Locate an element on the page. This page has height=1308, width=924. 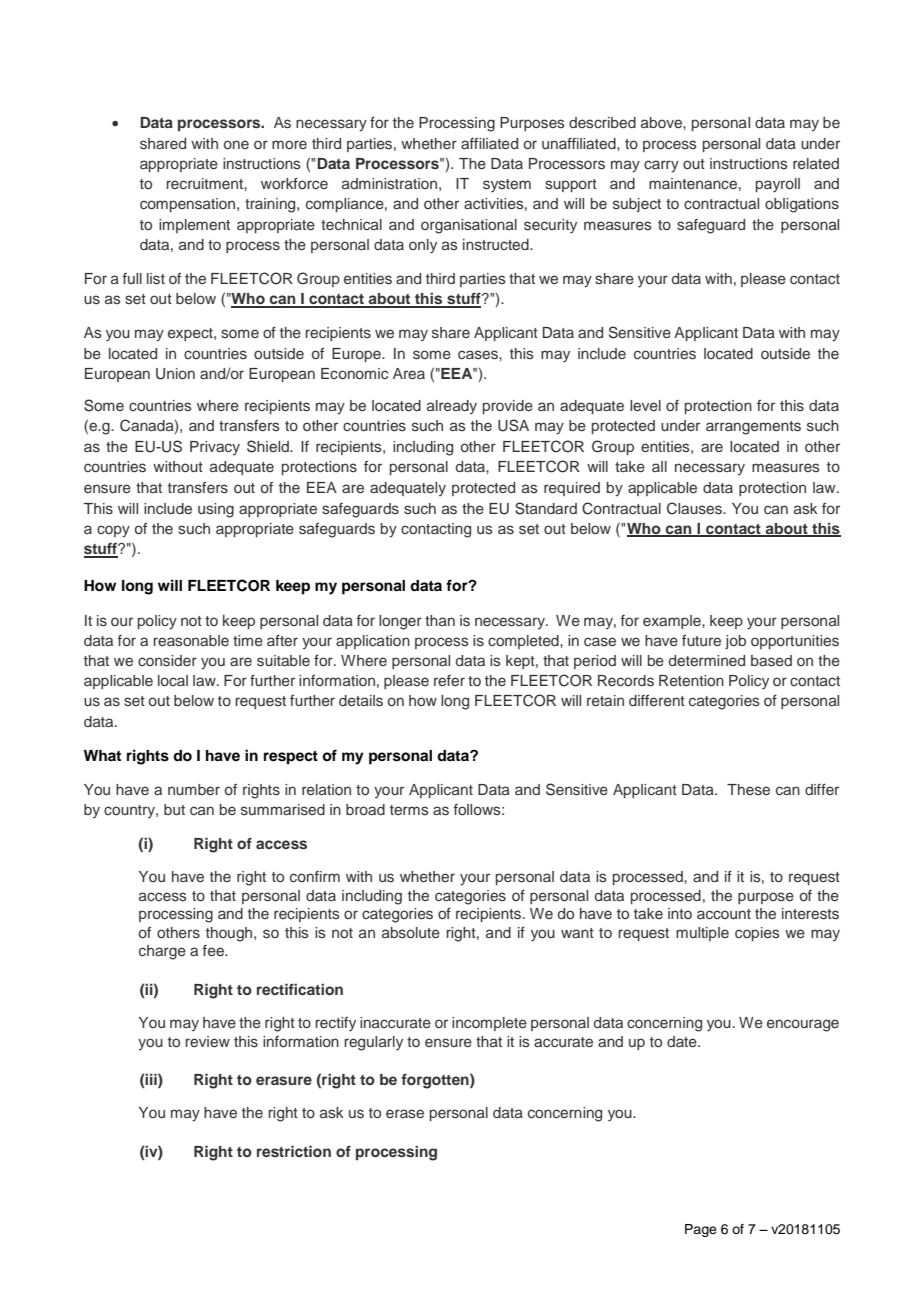
system is located at coordinates (507, 186).
